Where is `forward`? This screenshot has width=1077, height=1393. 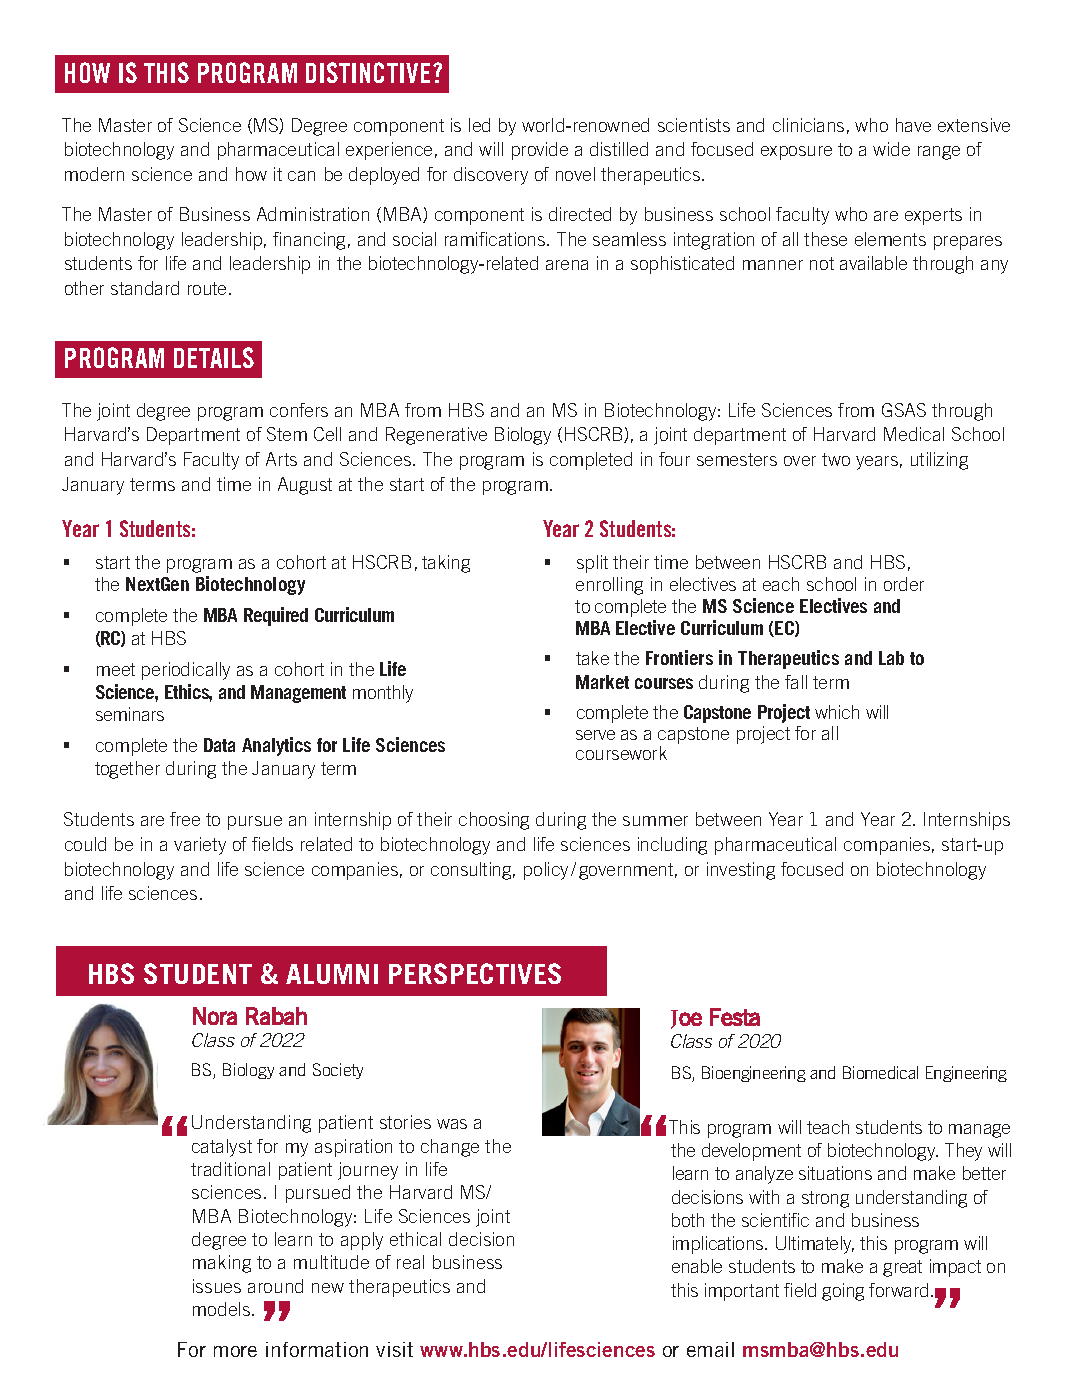
forward is located at coordinates (898, 1290).
